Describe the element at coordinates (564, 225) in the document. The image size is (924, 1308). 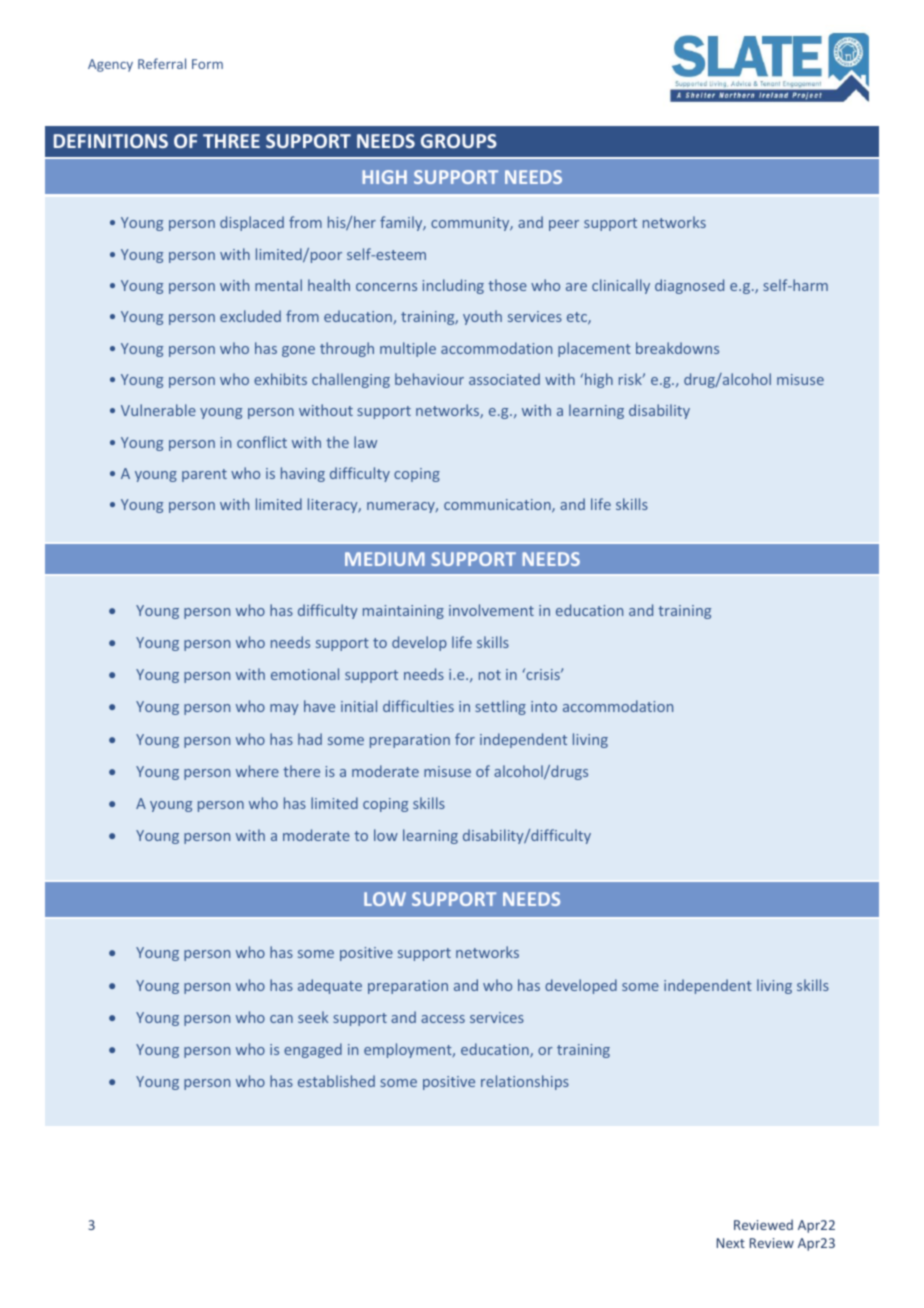
I see `peer` at that location.
